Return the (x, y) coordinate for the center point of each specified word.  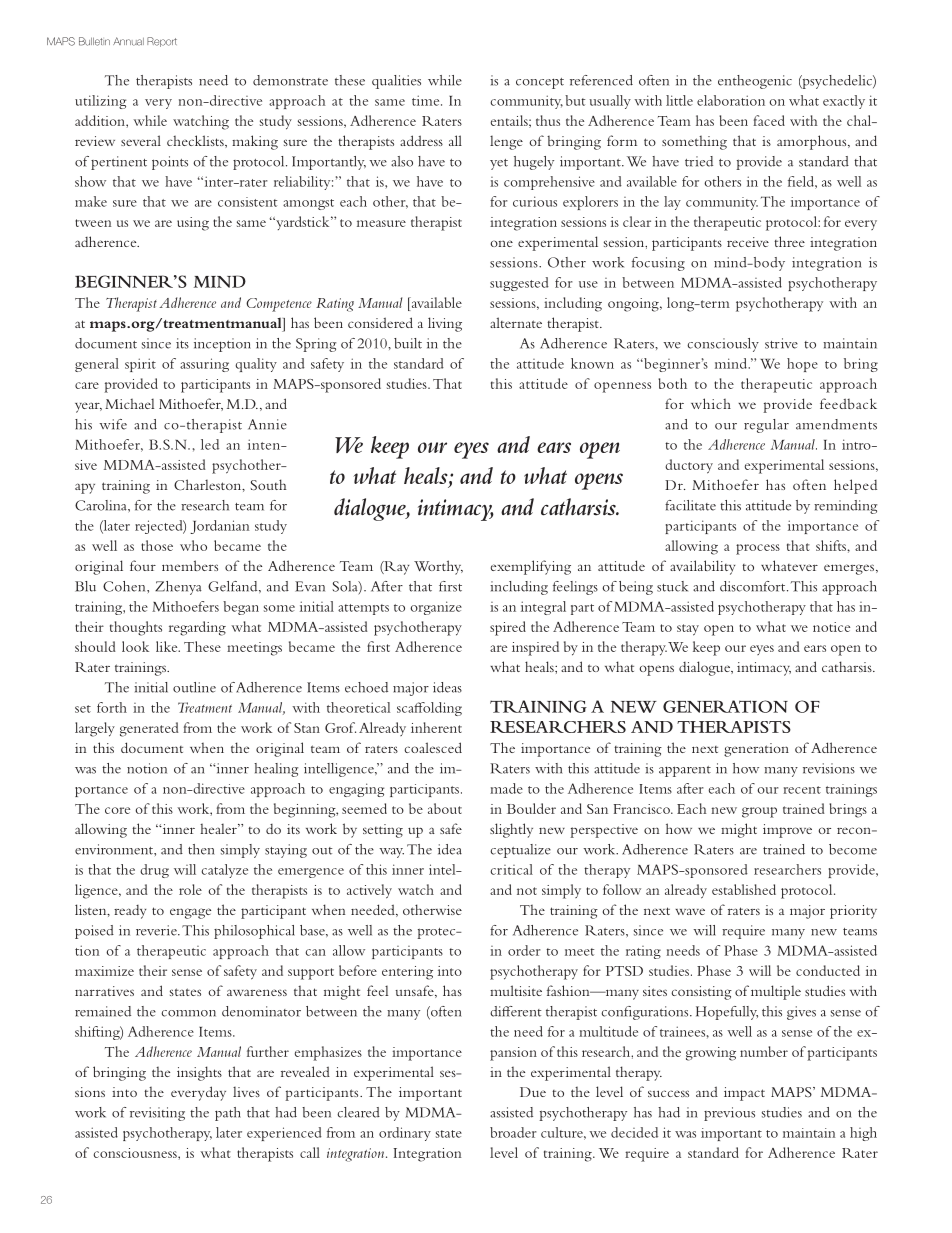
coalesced (433, 747)
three (789, 241)
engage (190, 913)
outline (194, 687)
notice (831, 627)
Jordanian (219, 527)
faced (769, 120)
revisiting (157, 1114)
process (758, 549)
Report (162, 42)
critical (511, 869)
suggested (519, 284)
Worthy (438, 567)
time (427, 100)
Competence (279, 305)
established (744, 889)
